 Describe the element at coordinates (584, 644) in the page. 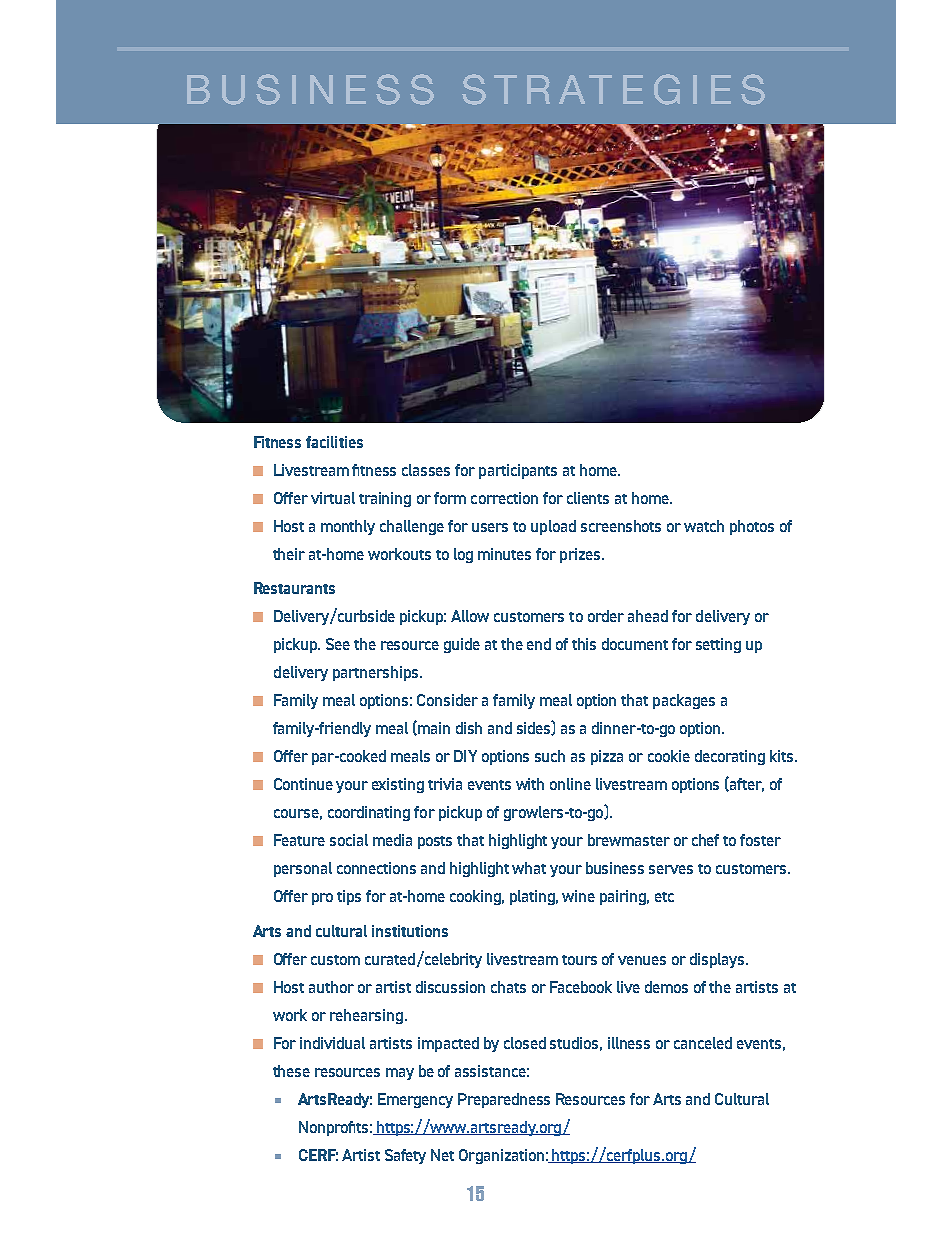

I see `this` at that location.
